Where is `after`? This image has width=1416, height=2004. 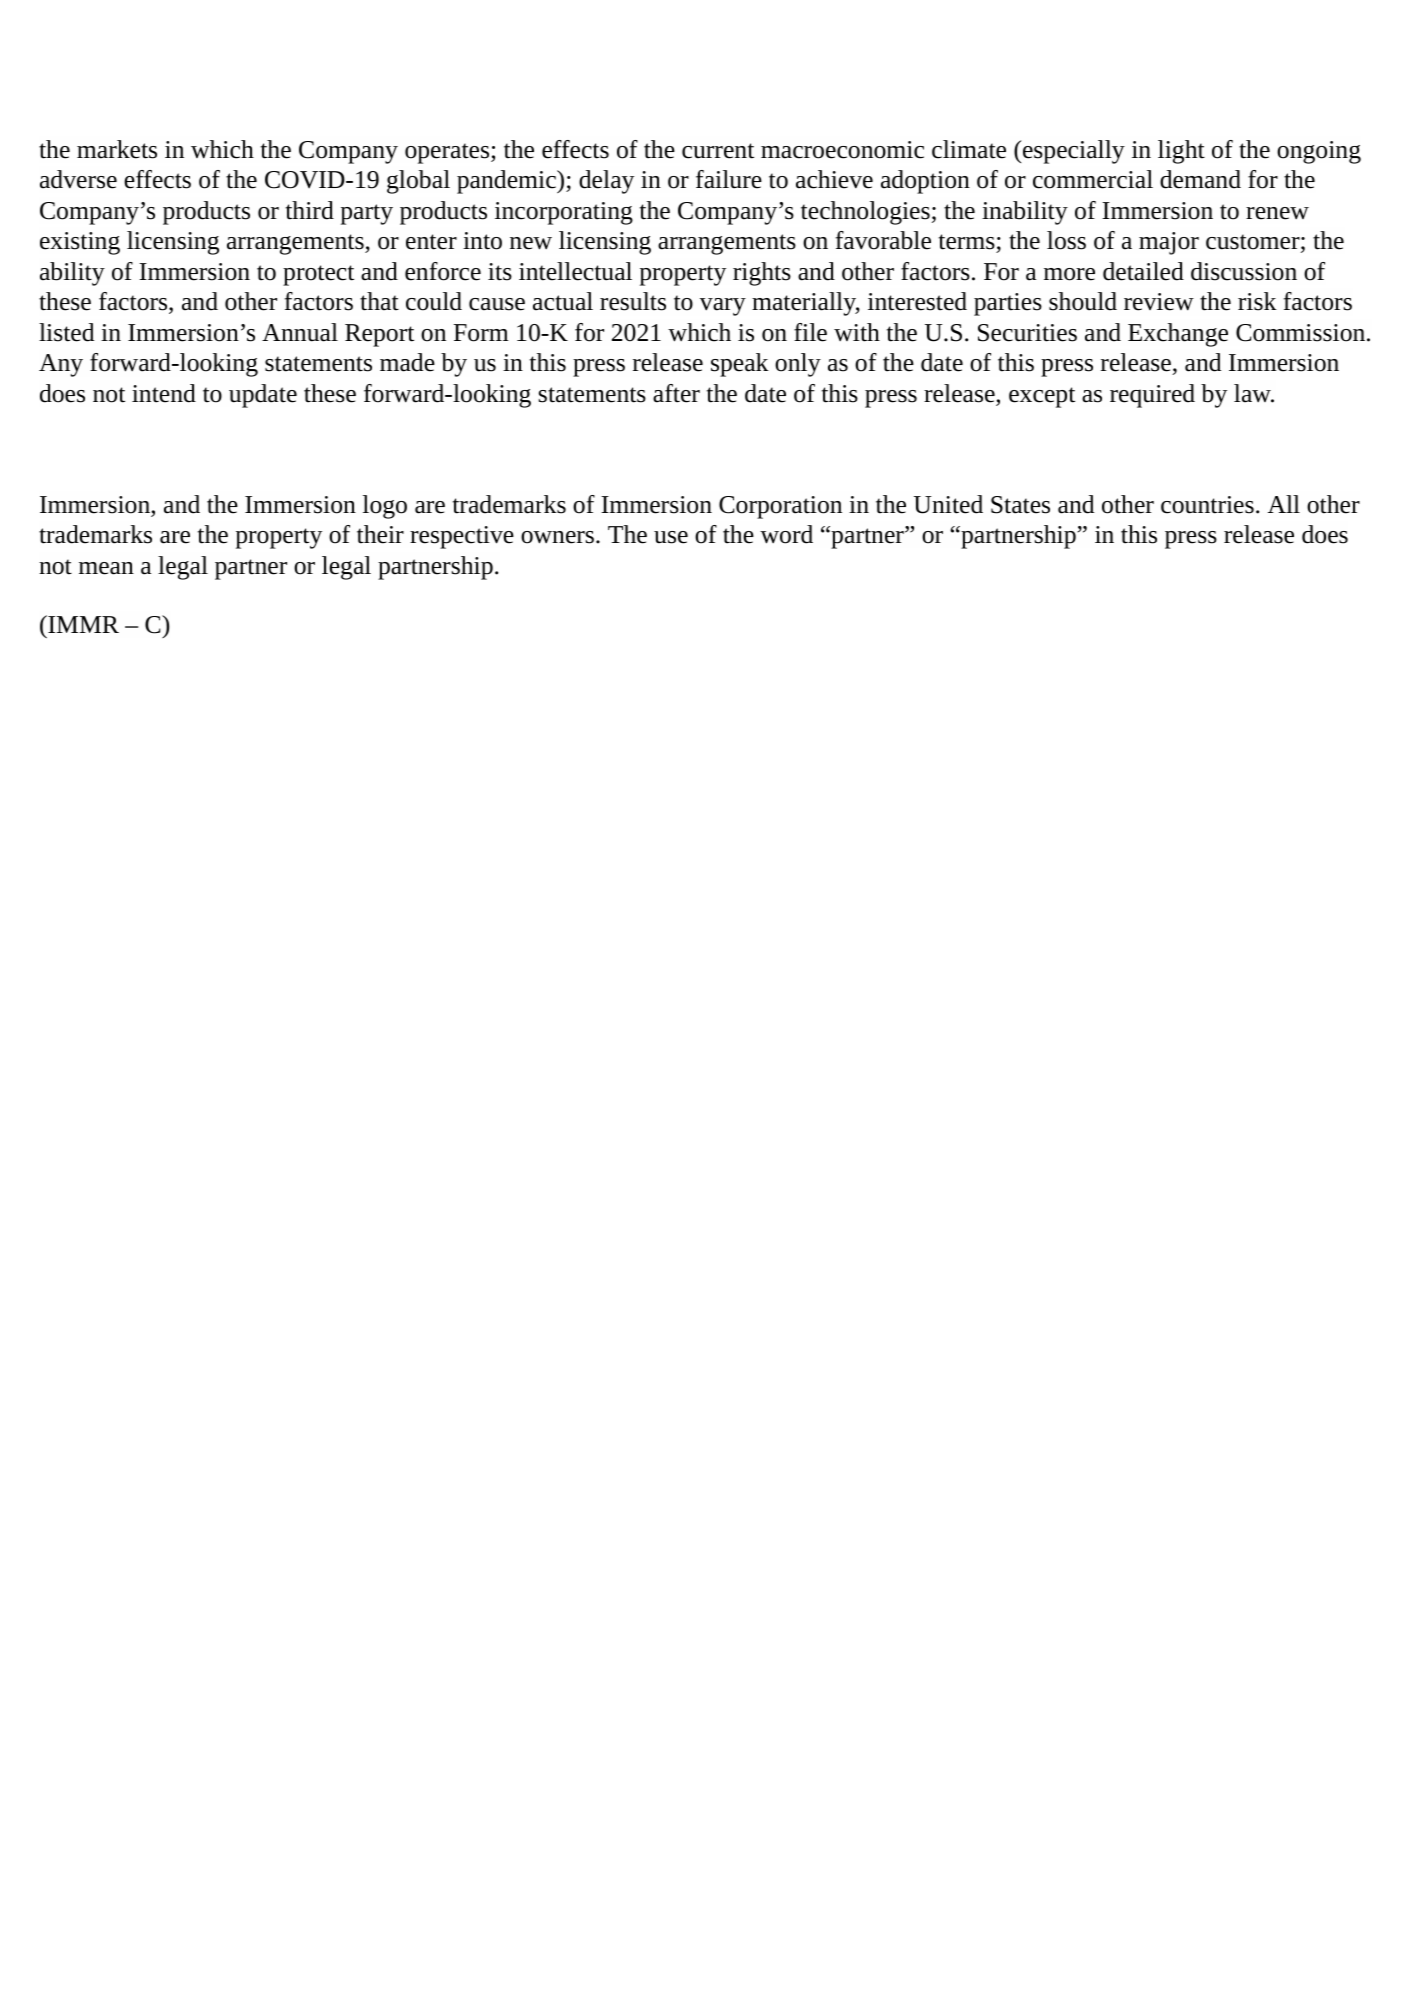
after is located at coordinates (676, 393).
